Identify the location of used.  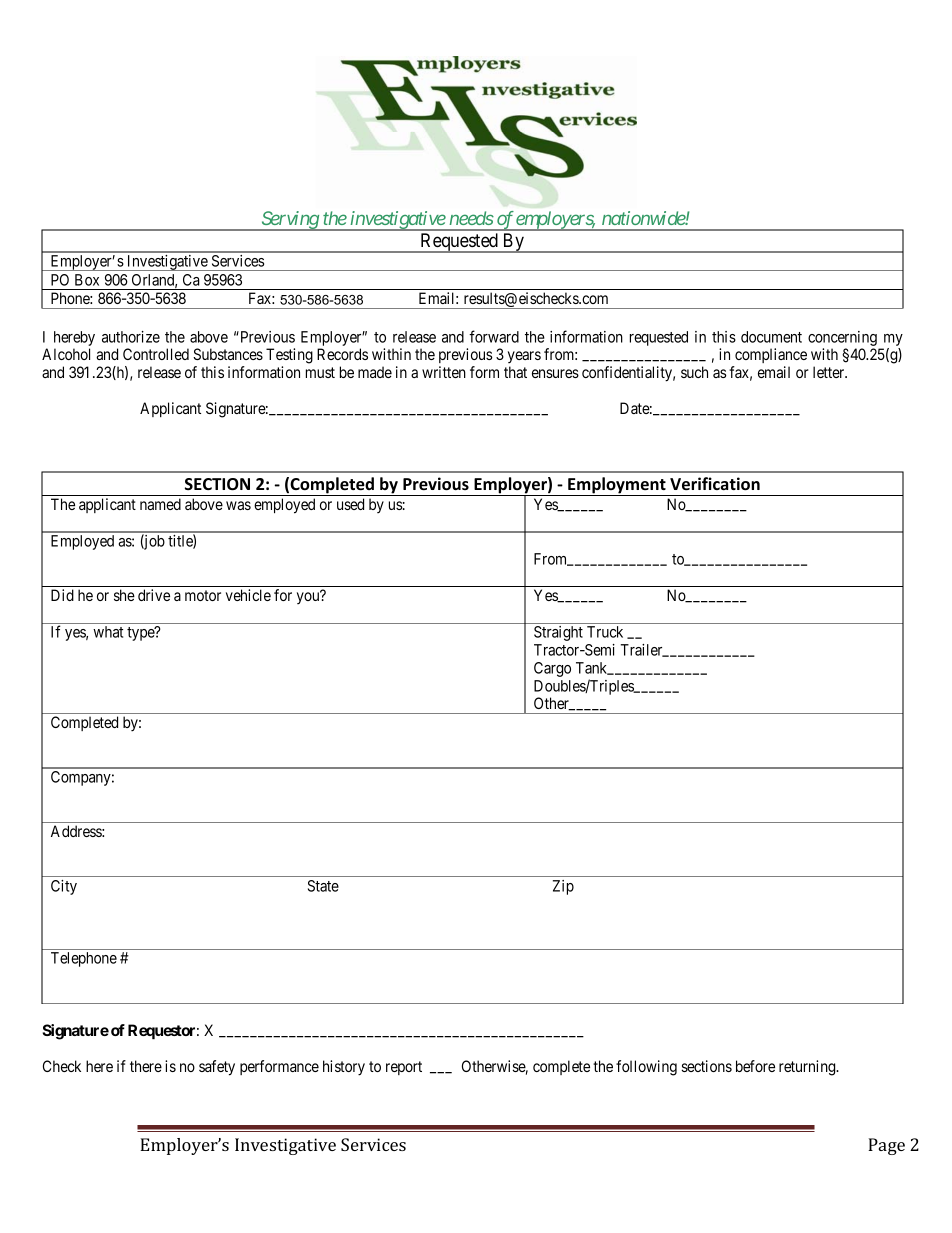
(350, 504).
